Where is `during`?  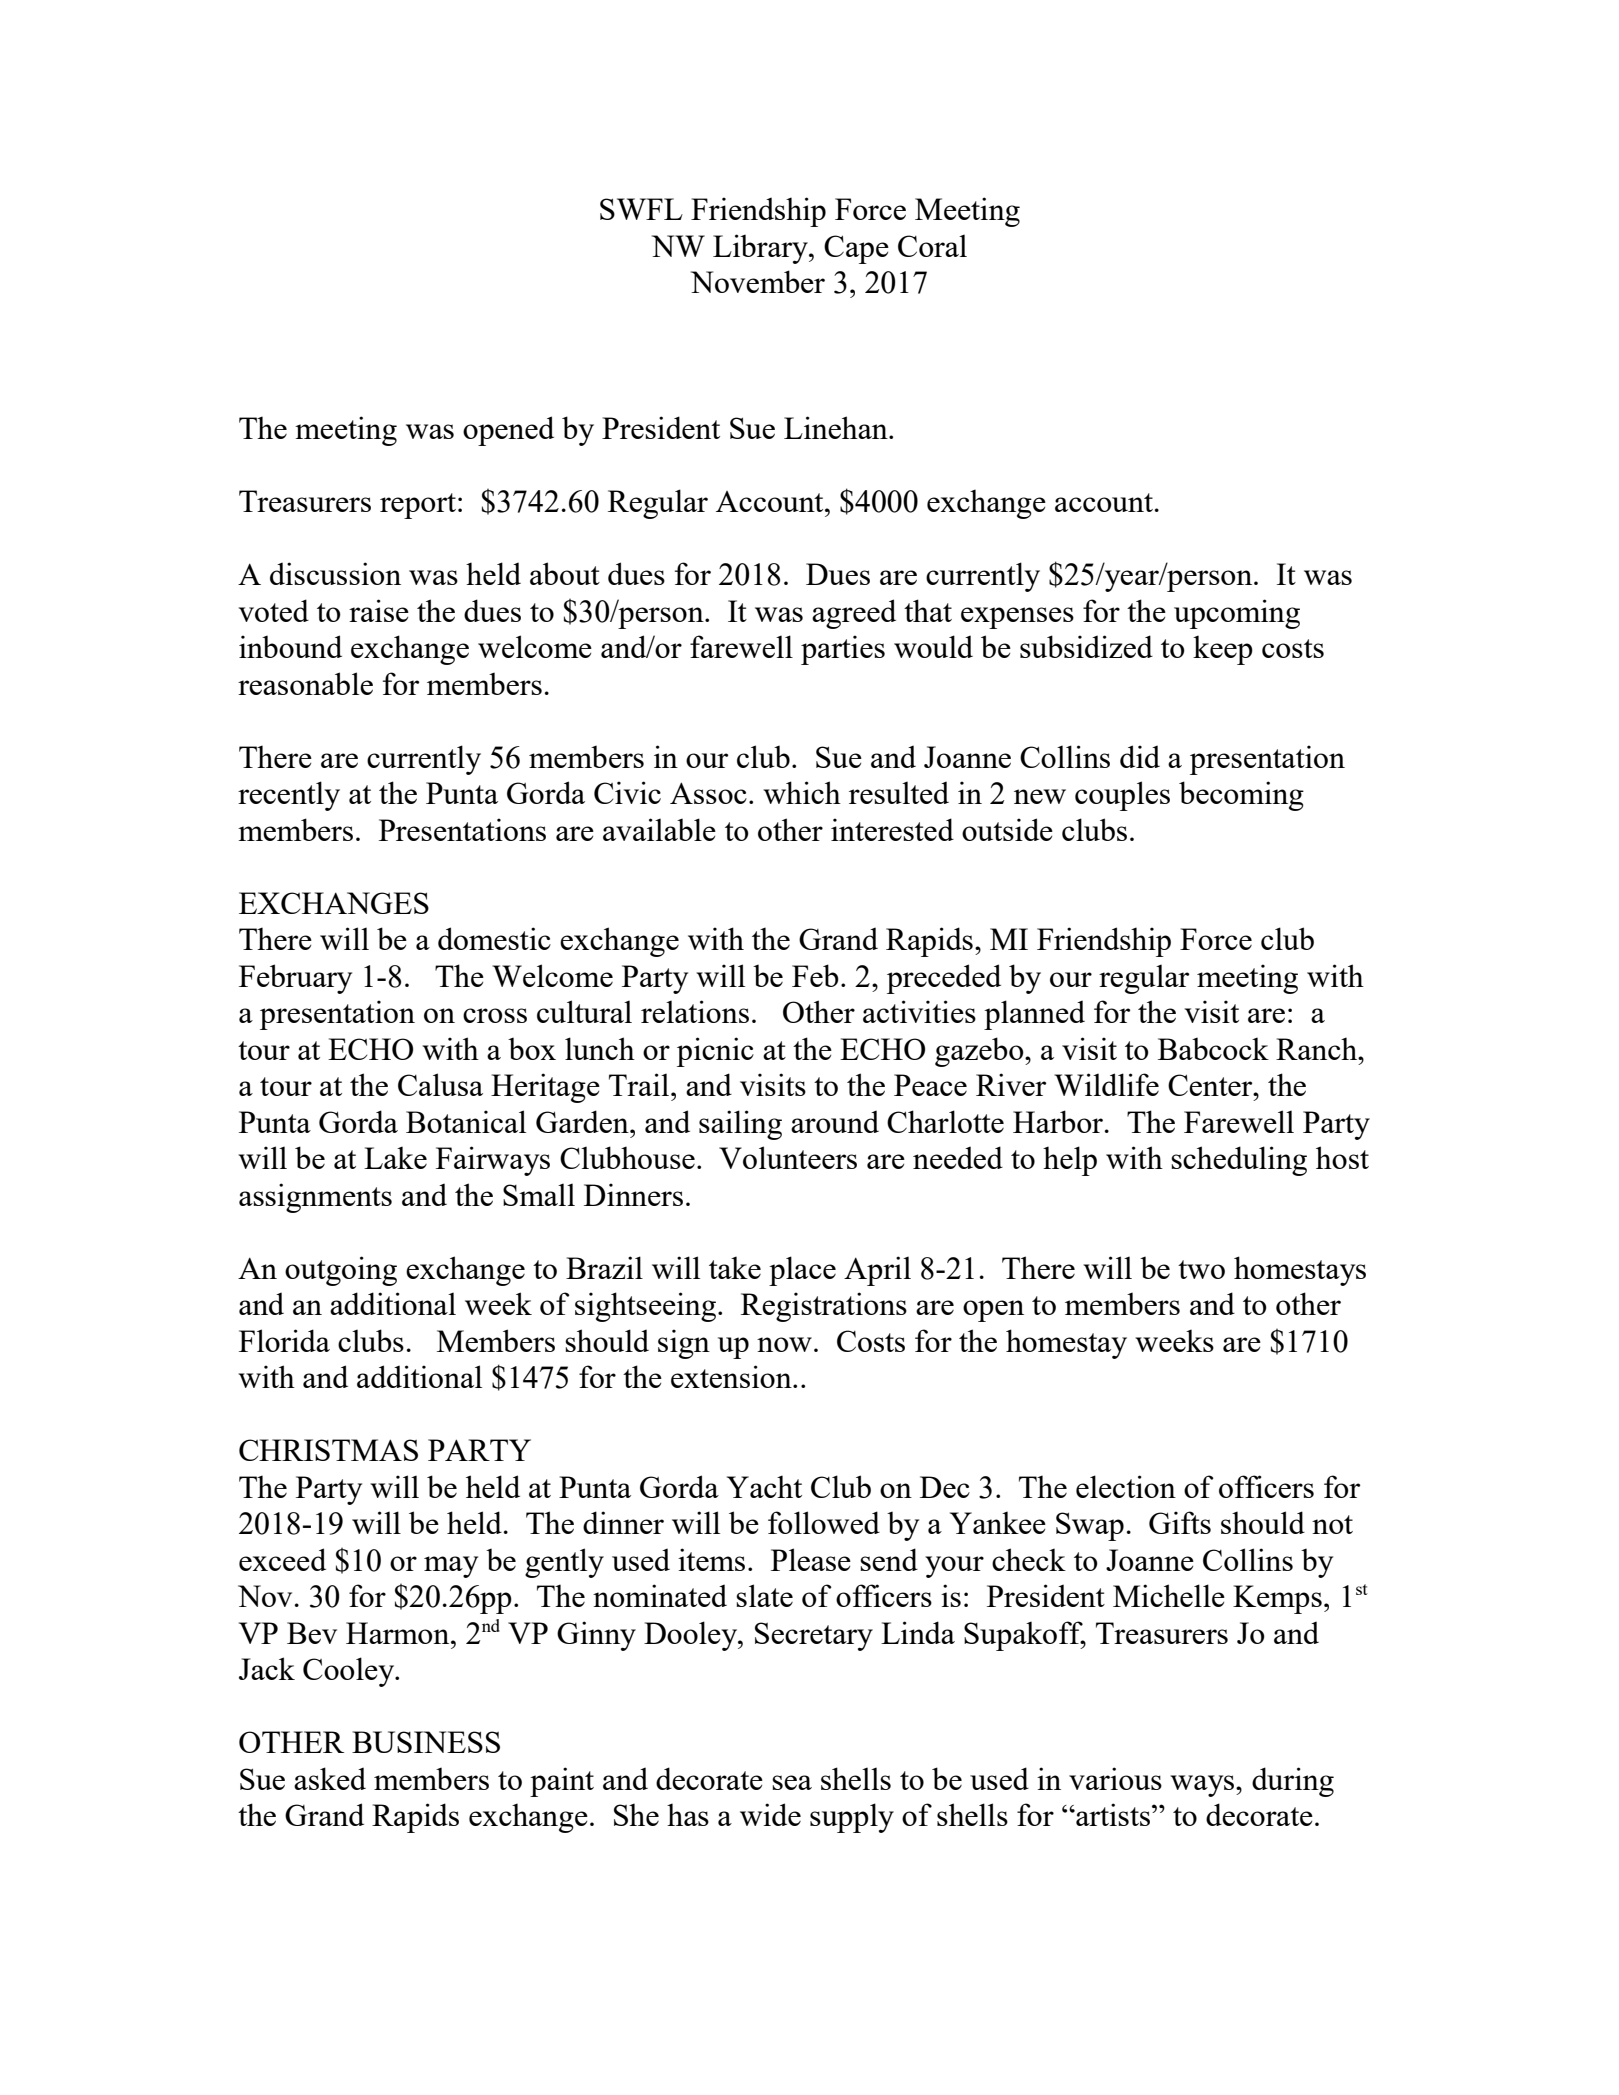
during is located at coordinates (1293, 1782).
